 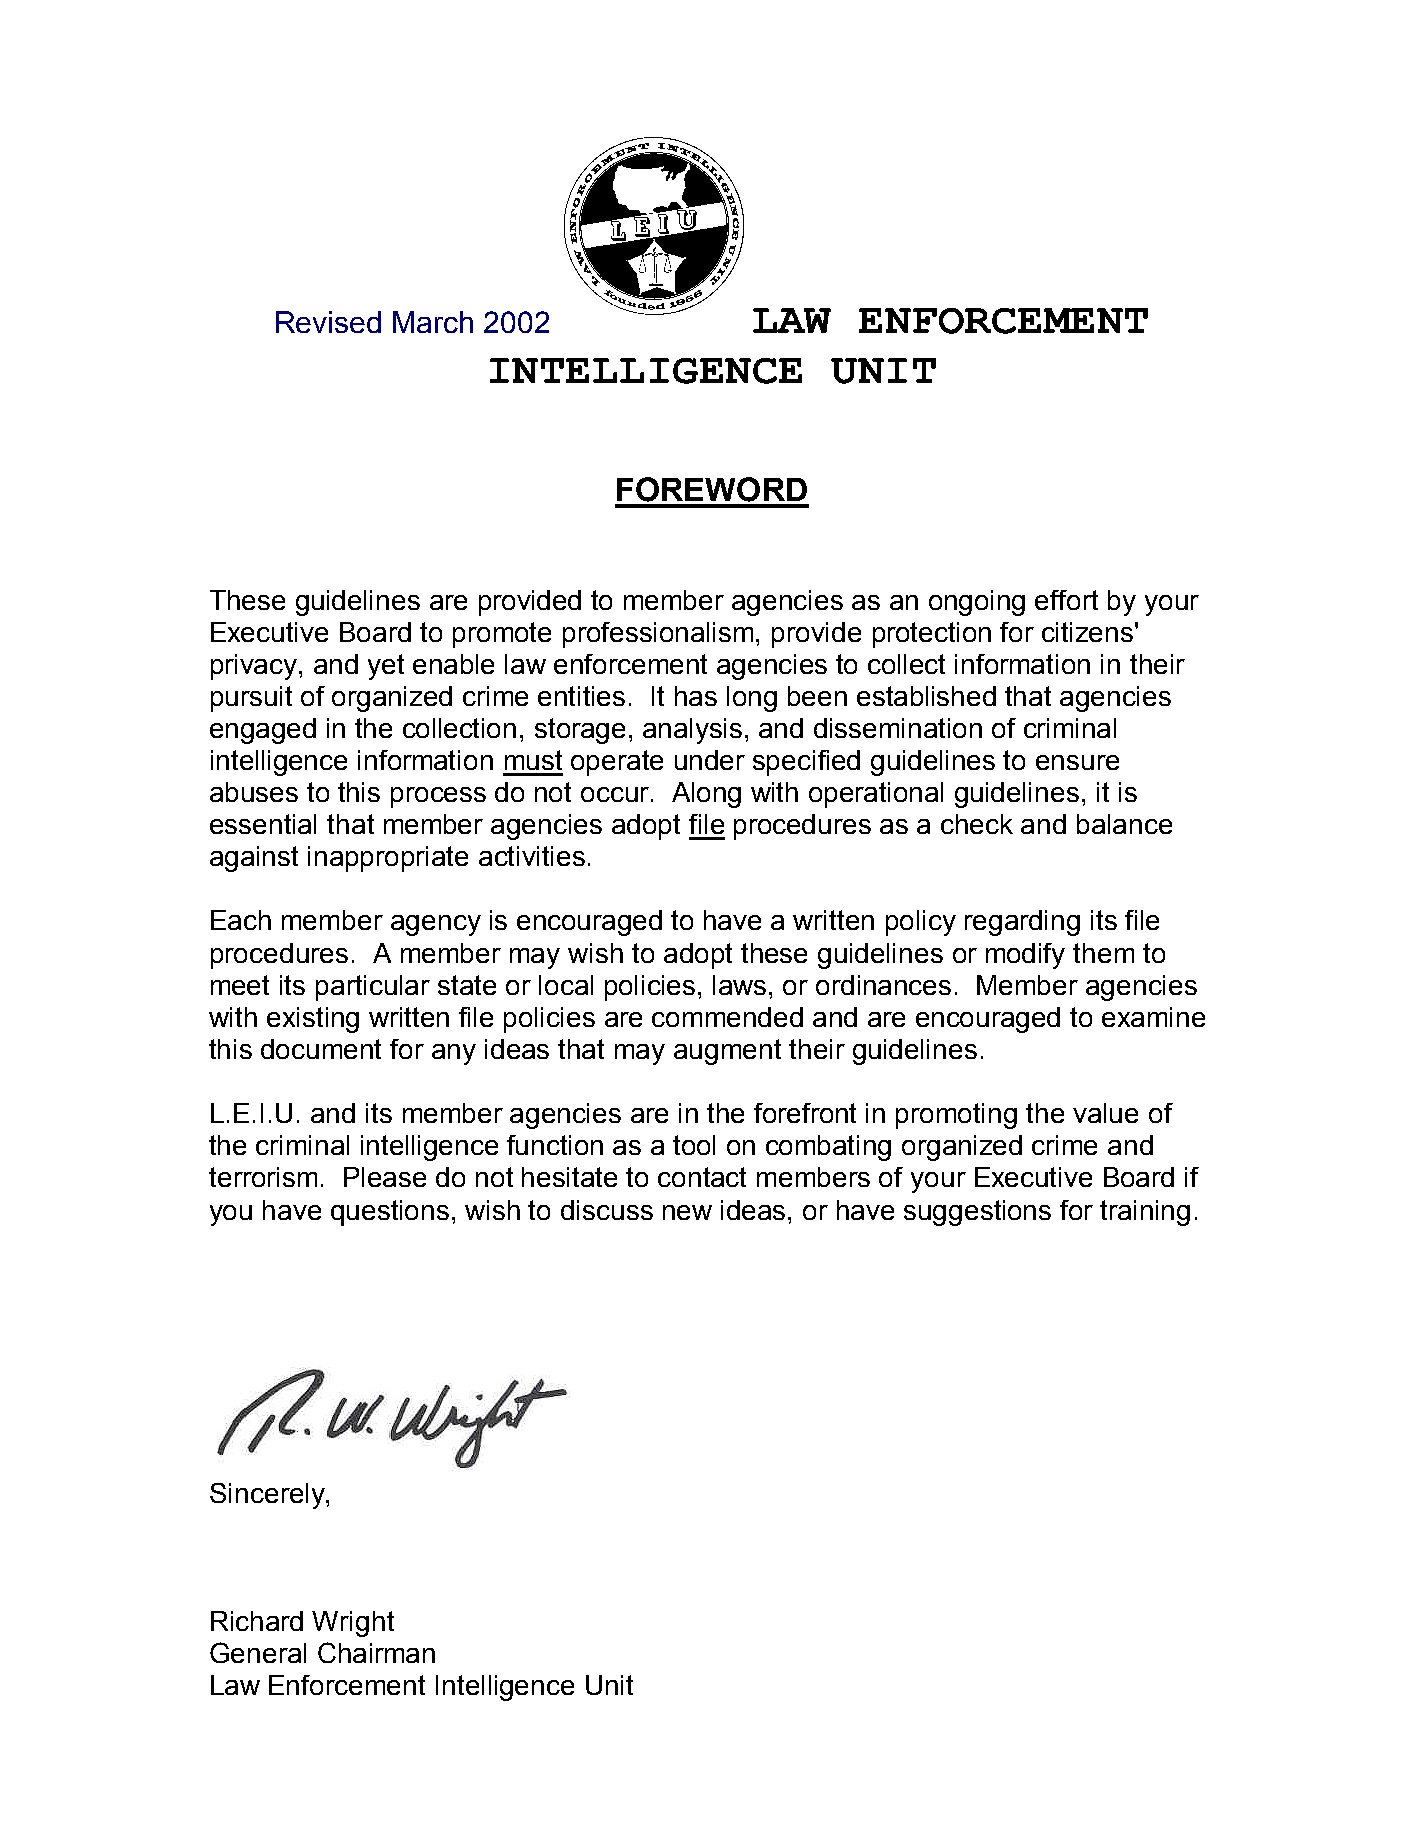 What do you see at coordinates (328, 322) in the screenshot?
I see `Revised` at bounding box center [328, 322].
